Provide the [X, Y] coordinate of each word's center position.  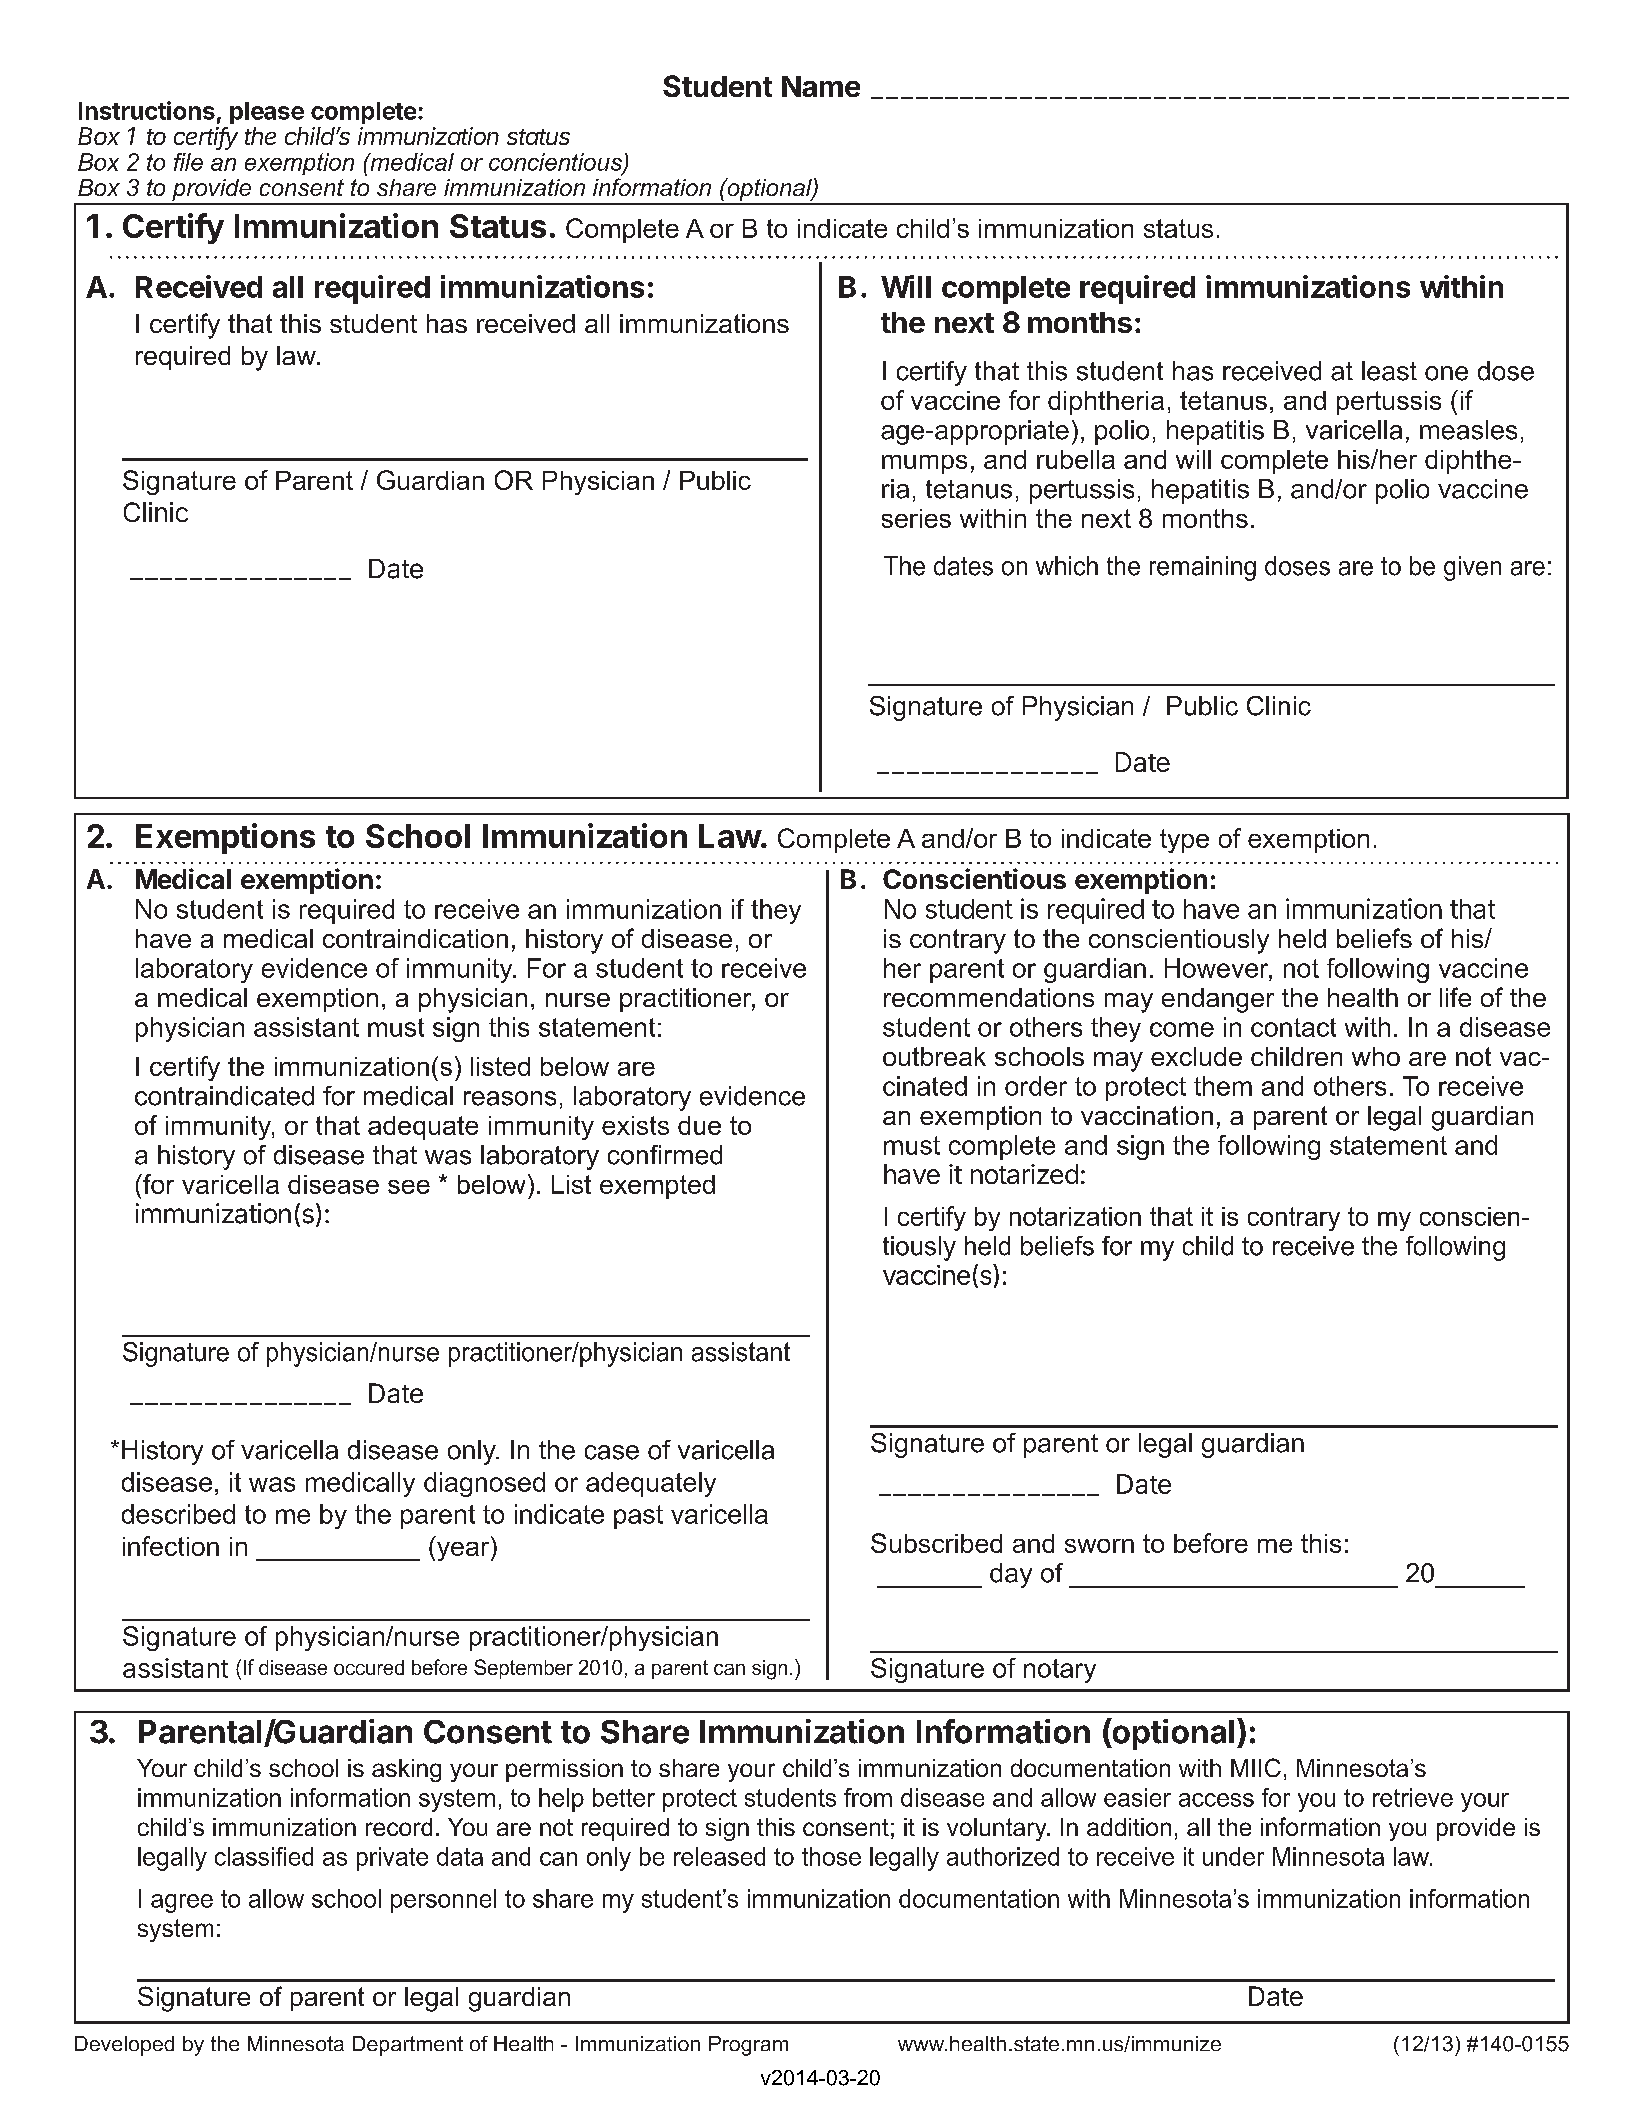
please [267, 113]
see [409, 1187]
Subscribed [936, 1543]
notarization [1075, 1216]
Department [408, 2046]
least [1389, 371]
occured [369, 1667]
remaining [1203, 568]
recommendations [989, 997]
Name [821, 86]
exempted [657, 1187]
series [916, 518]
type [1184, 841]
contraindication [415, 938]
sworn [1099, 1546]
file [188, 162]
